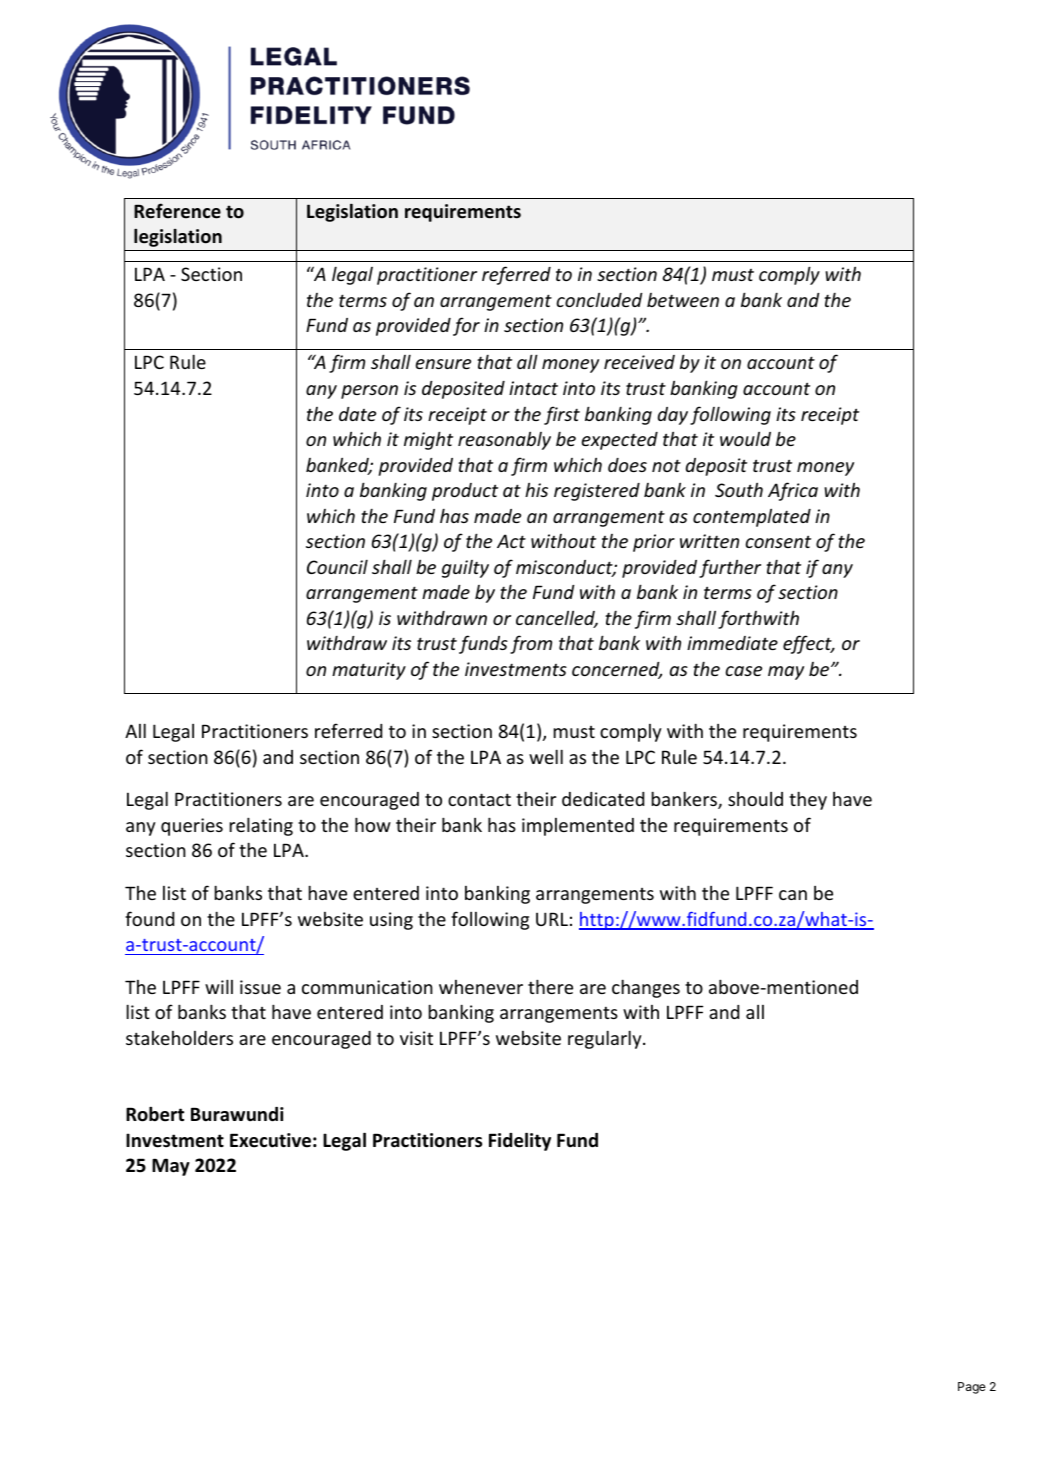 Image resolution: width=1037 pixels, height=1467 pixels. What do you see at coordinates (578, 827) in the page?
I see `implemented` at bounding box center [578, 827].
